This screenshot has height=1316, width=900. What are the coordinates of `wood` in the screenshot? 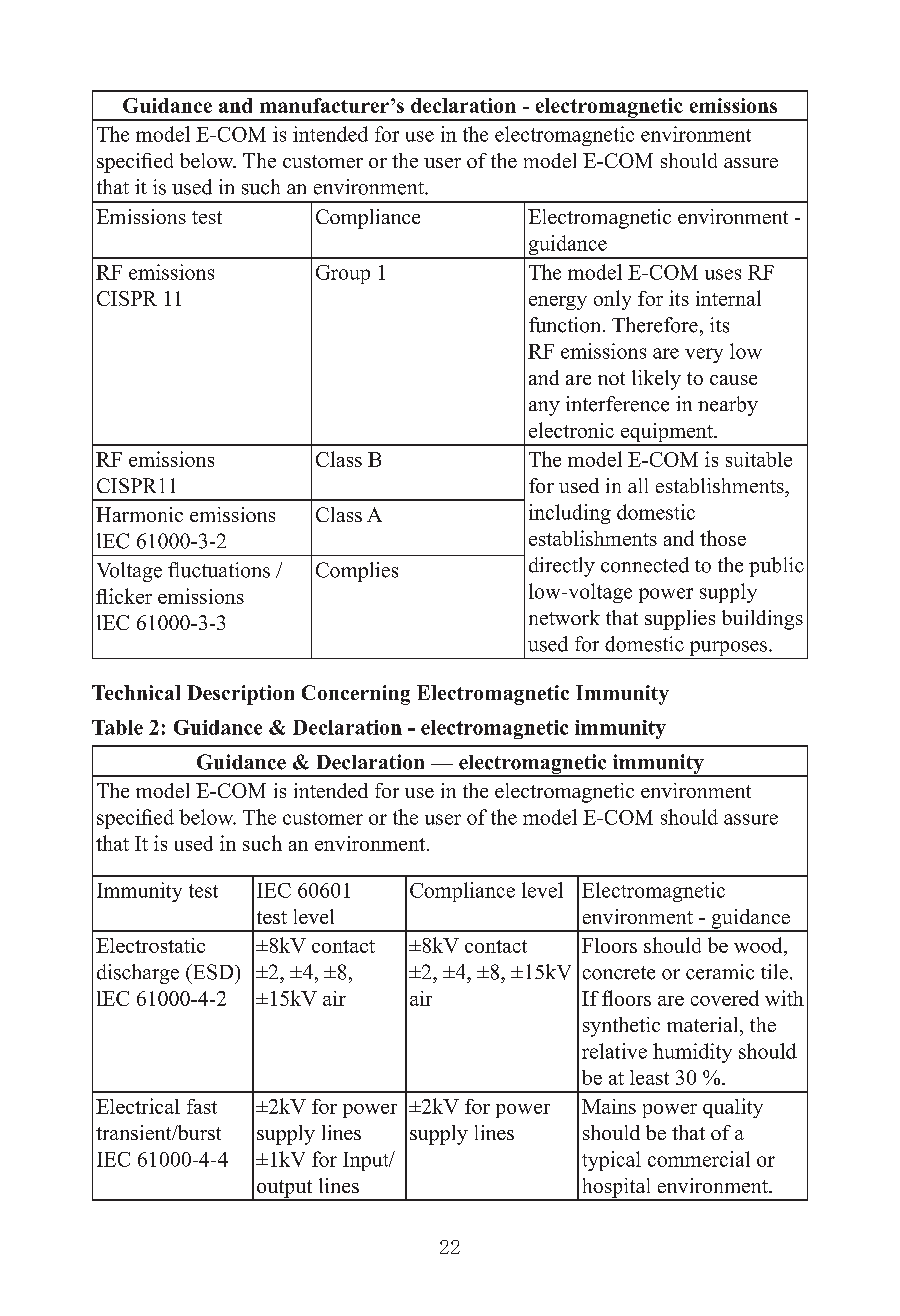 It's located at (759, 946).
